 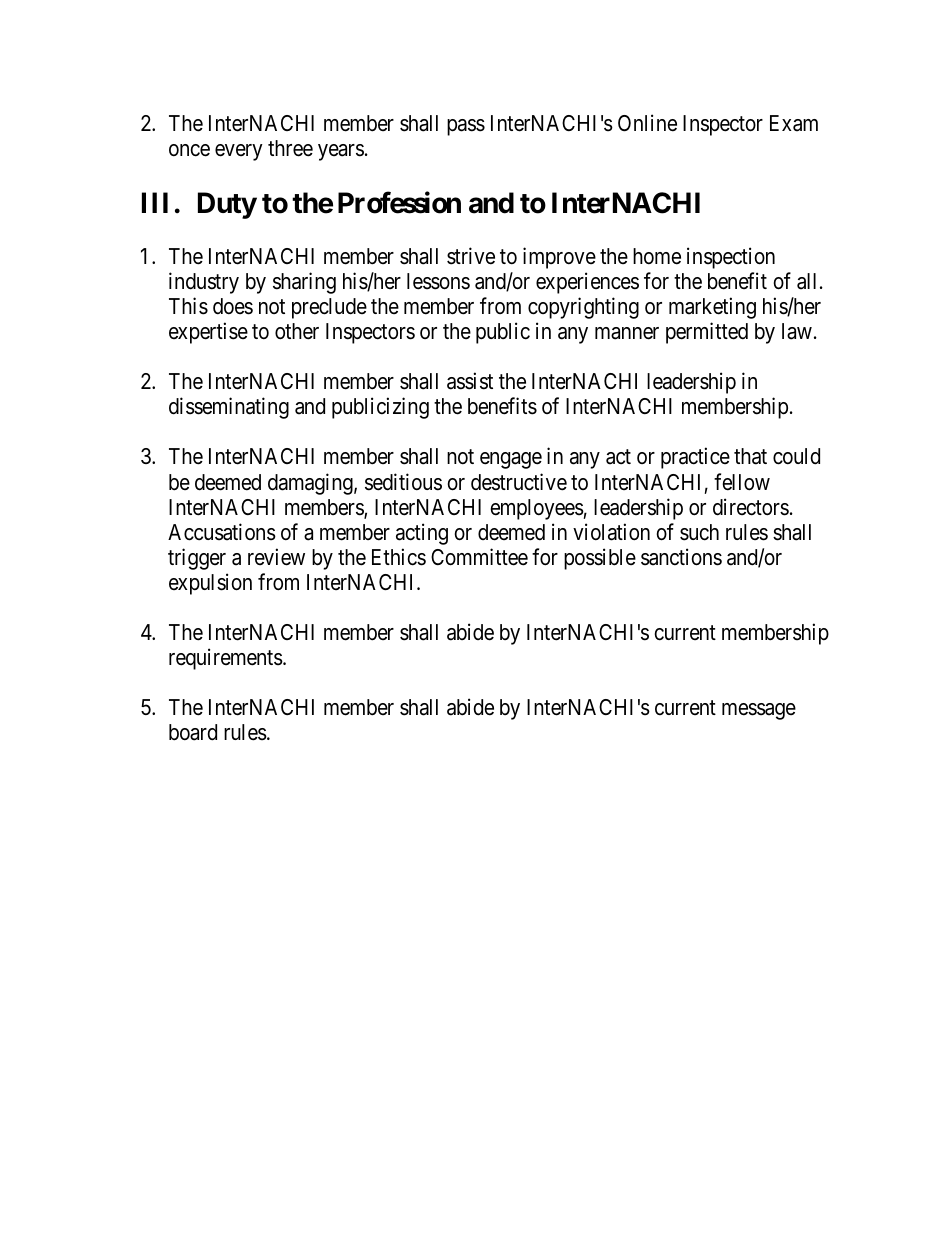 I want to click on board, so click(x=193, y=732).
